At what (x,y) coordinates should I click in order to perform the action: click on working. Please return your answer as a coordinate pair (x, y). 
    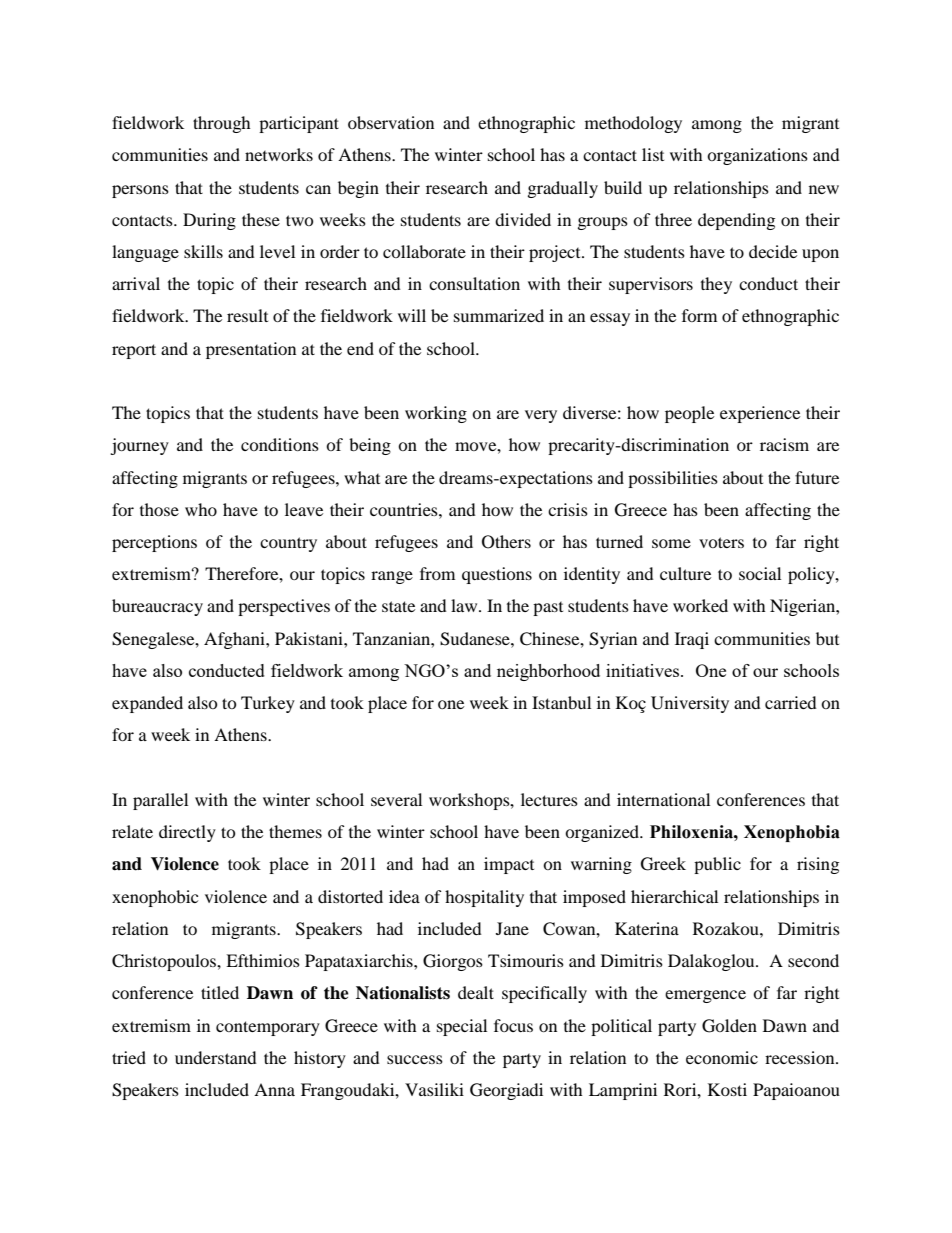
    Looking at the image, I should click on (436, 414).
